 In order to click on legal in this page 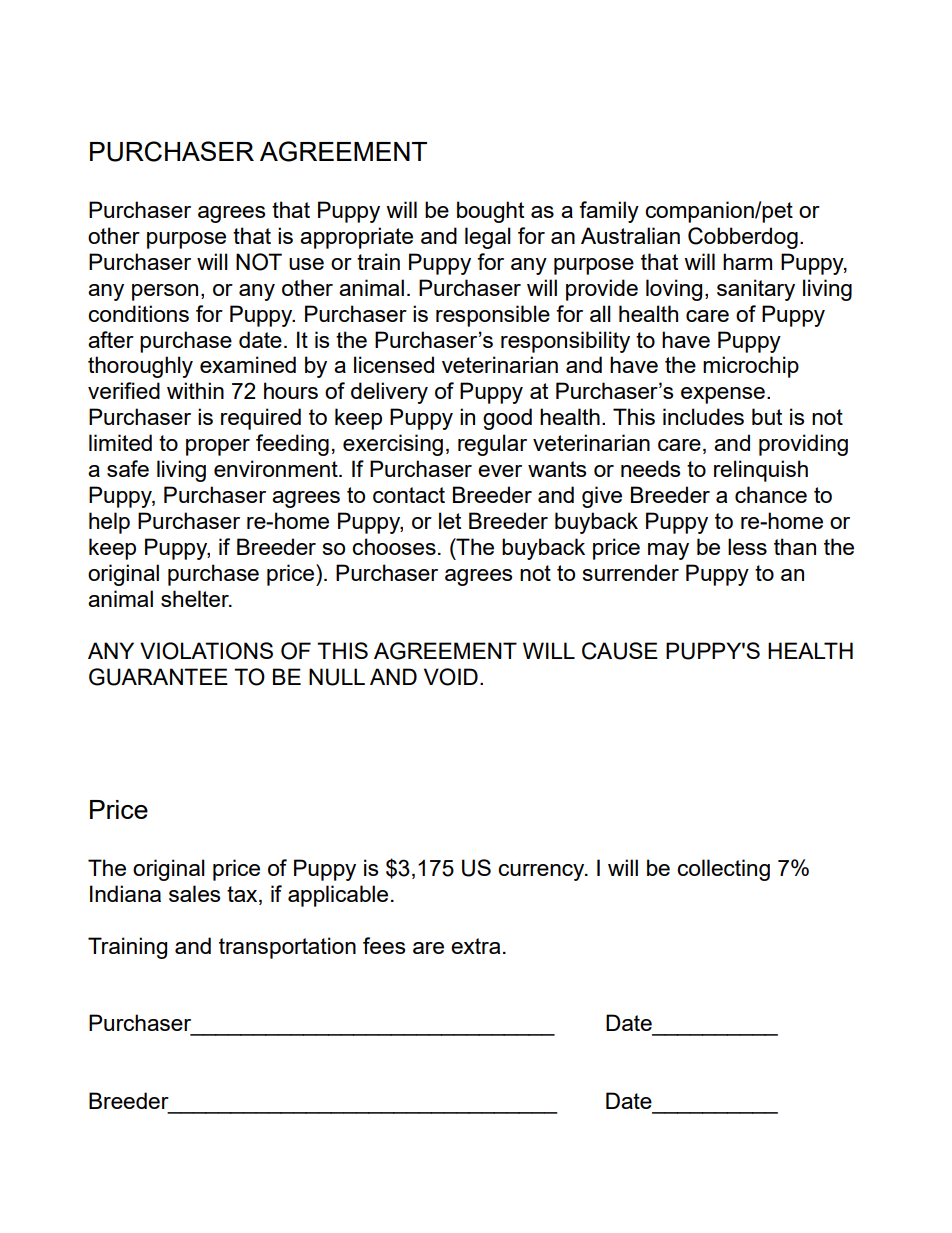, I will do `click(488, 238)`.
